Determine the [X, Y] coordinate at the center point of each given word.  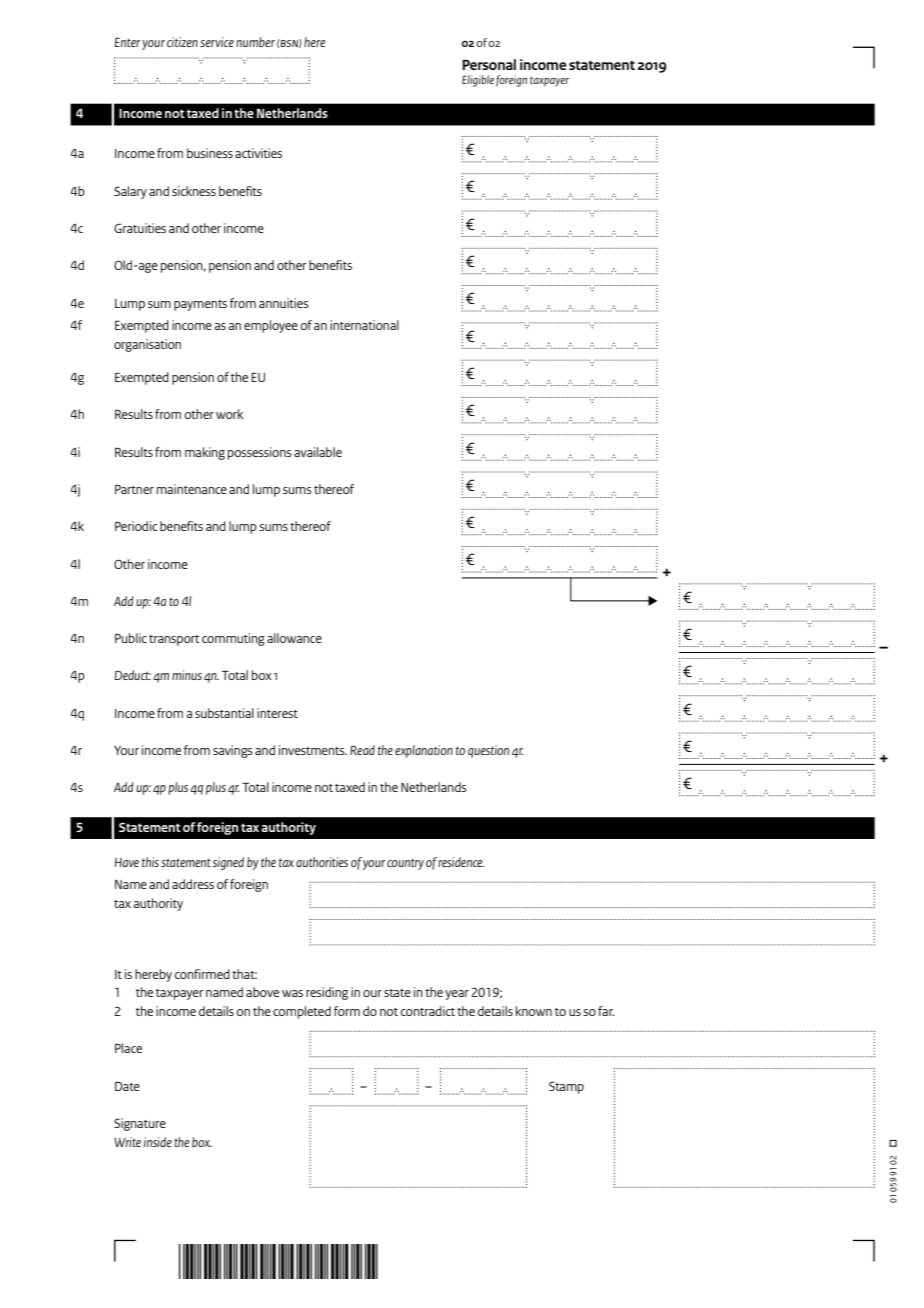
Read [362, 750]
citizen [182, 42]
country [405, 864]
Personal [489, 64]
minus [187, 675]
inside [158, 1142]
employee [271, 326]
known [534, 1011]
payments [200, 305]
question [488, 751]
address [193, 884]
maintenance [192, 489]
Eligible [478, 81]
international [364, 325]
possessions [260, 453]
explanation [424, 751]
